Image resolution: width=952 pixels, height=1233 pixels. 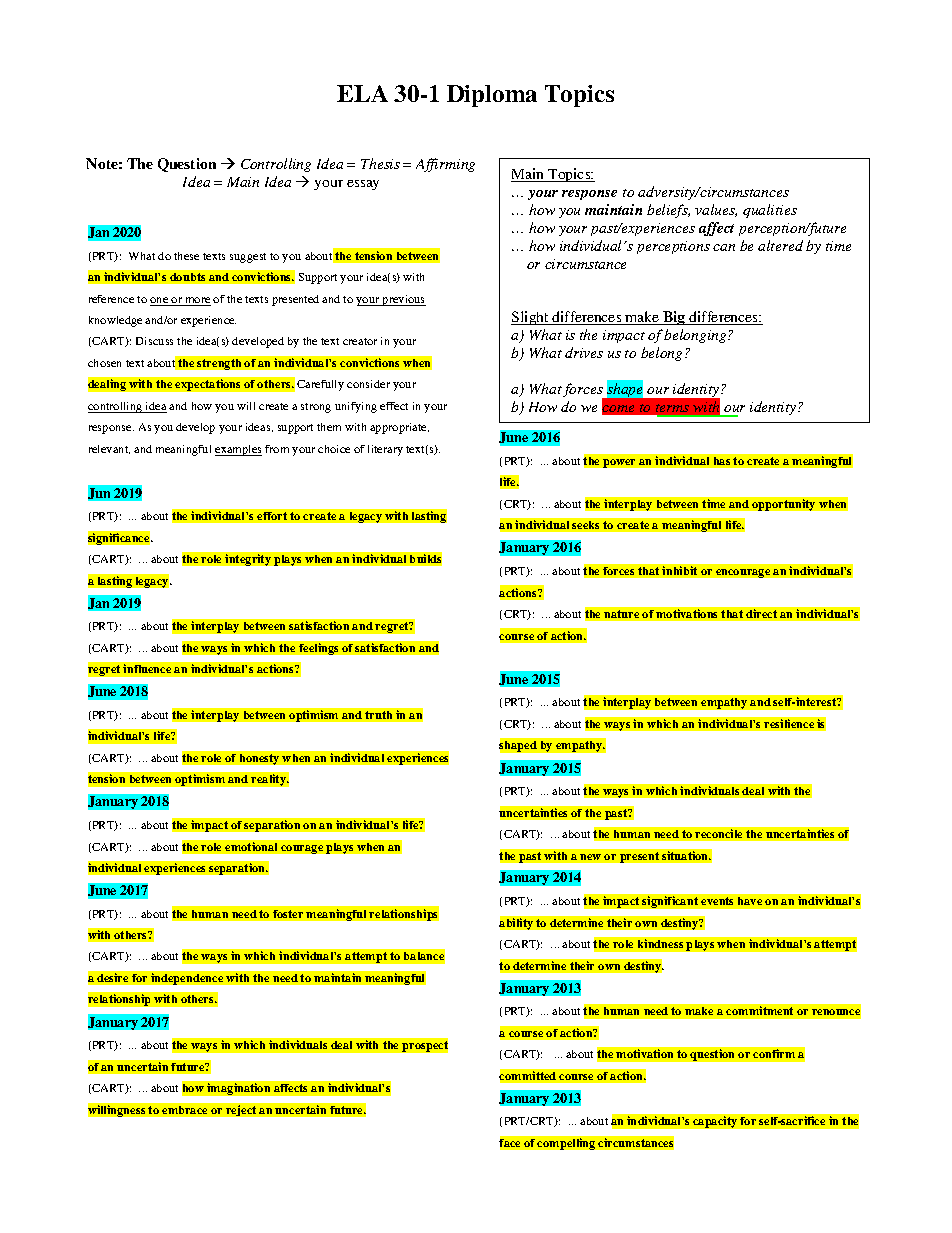 I want to click on influence, so click(x=147, y=668).
